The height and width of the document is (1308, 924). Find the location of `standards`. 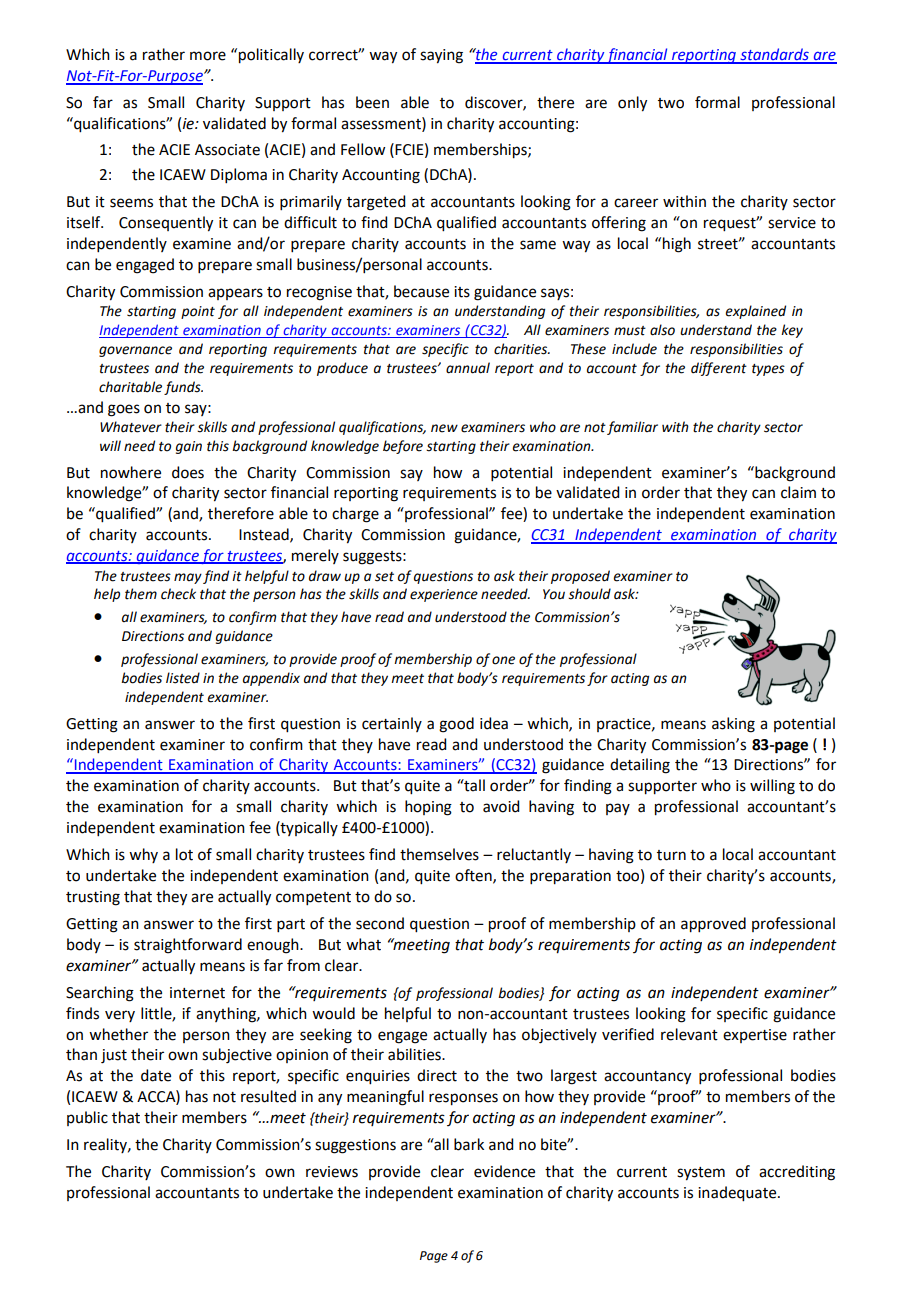

standards is located at coordinates (774, 55).
